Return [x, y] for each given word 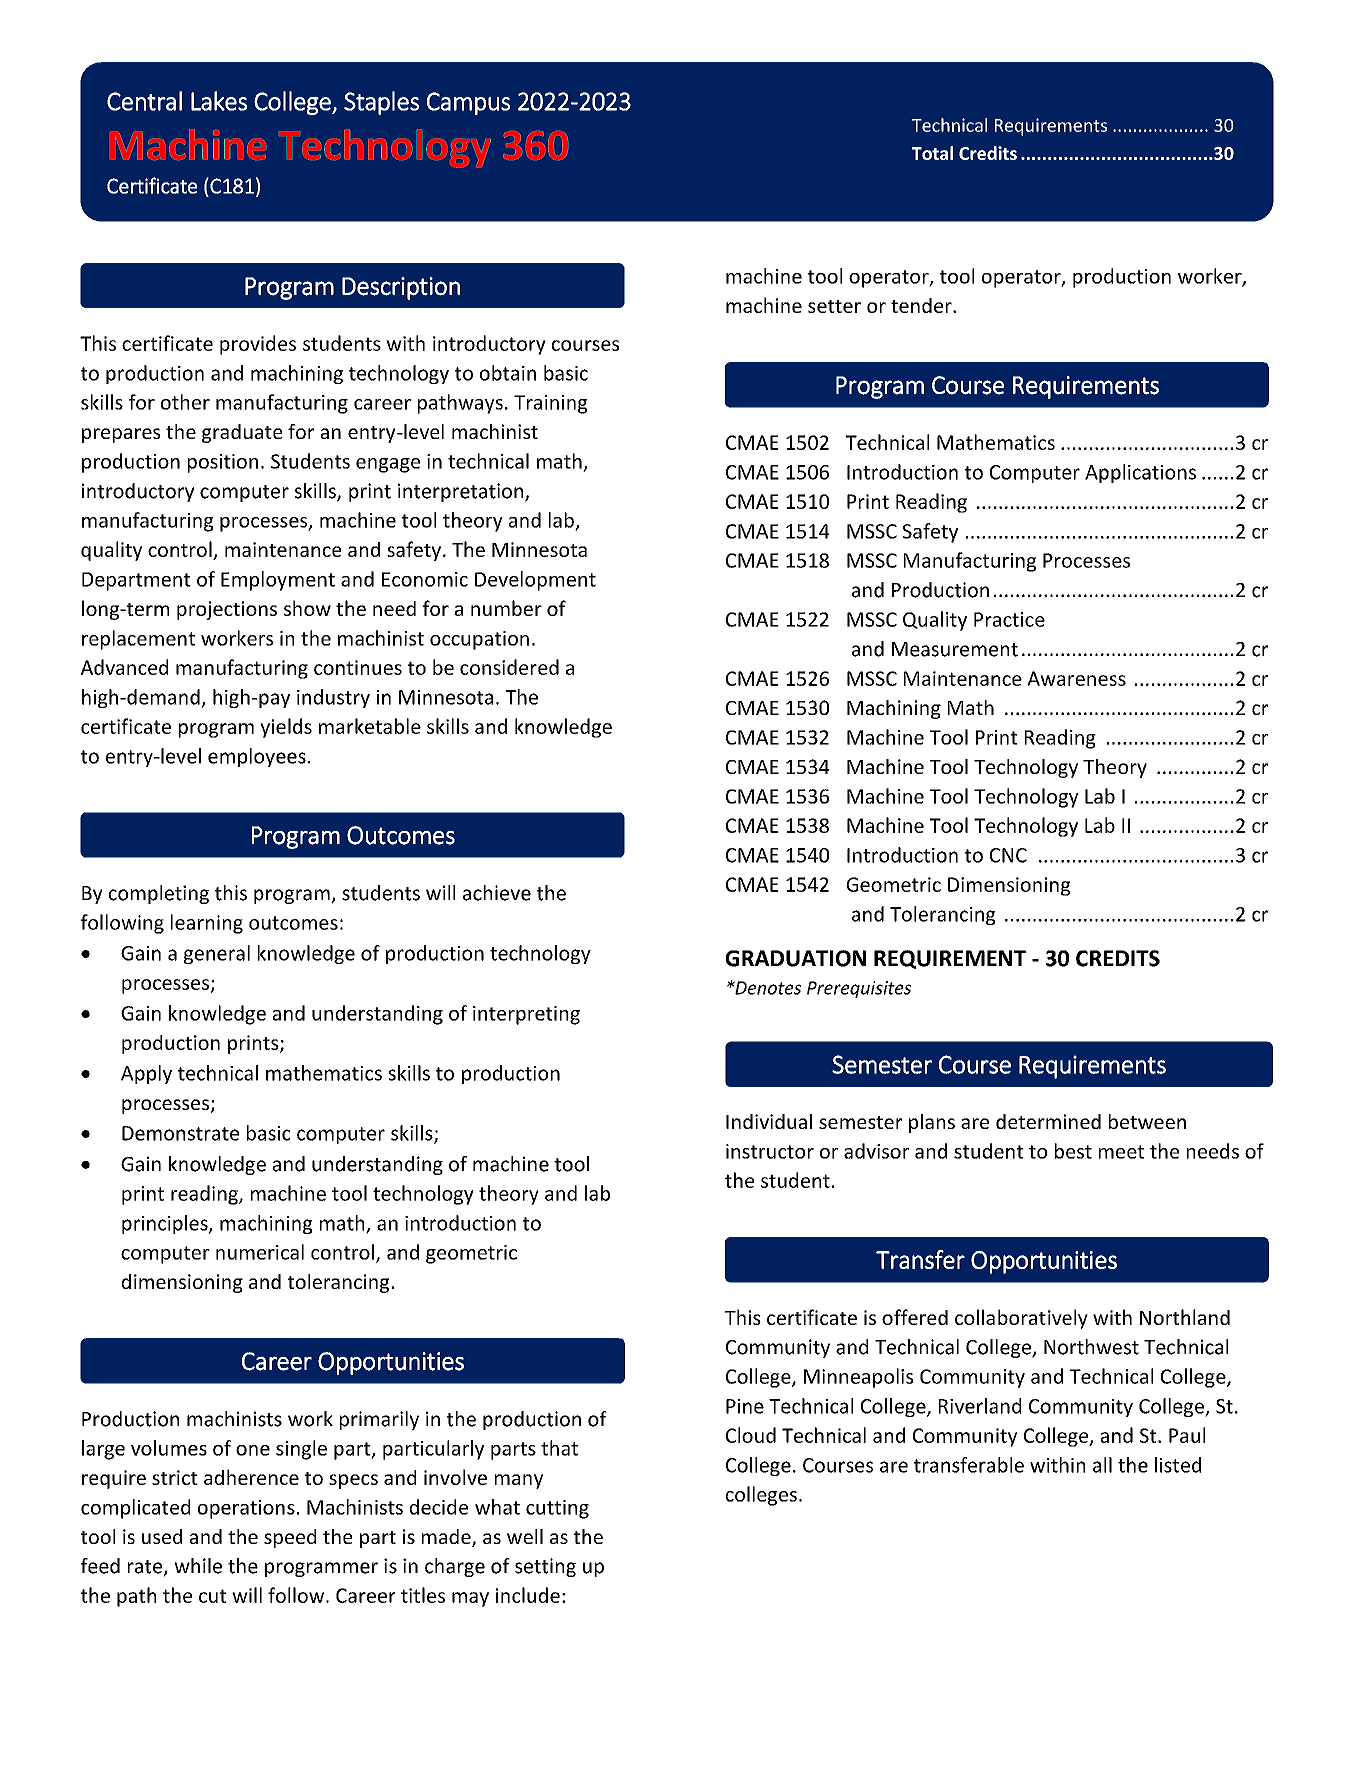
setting [545, 1567]
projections [227, 610]
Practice [1009, 619]
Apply [146, 1074]
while [198, 1566]
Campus [468, 103]
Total [932, 153]
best [1073, 1151]
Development [535, 581]
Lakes [219, 101]
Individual [769, 1121]
